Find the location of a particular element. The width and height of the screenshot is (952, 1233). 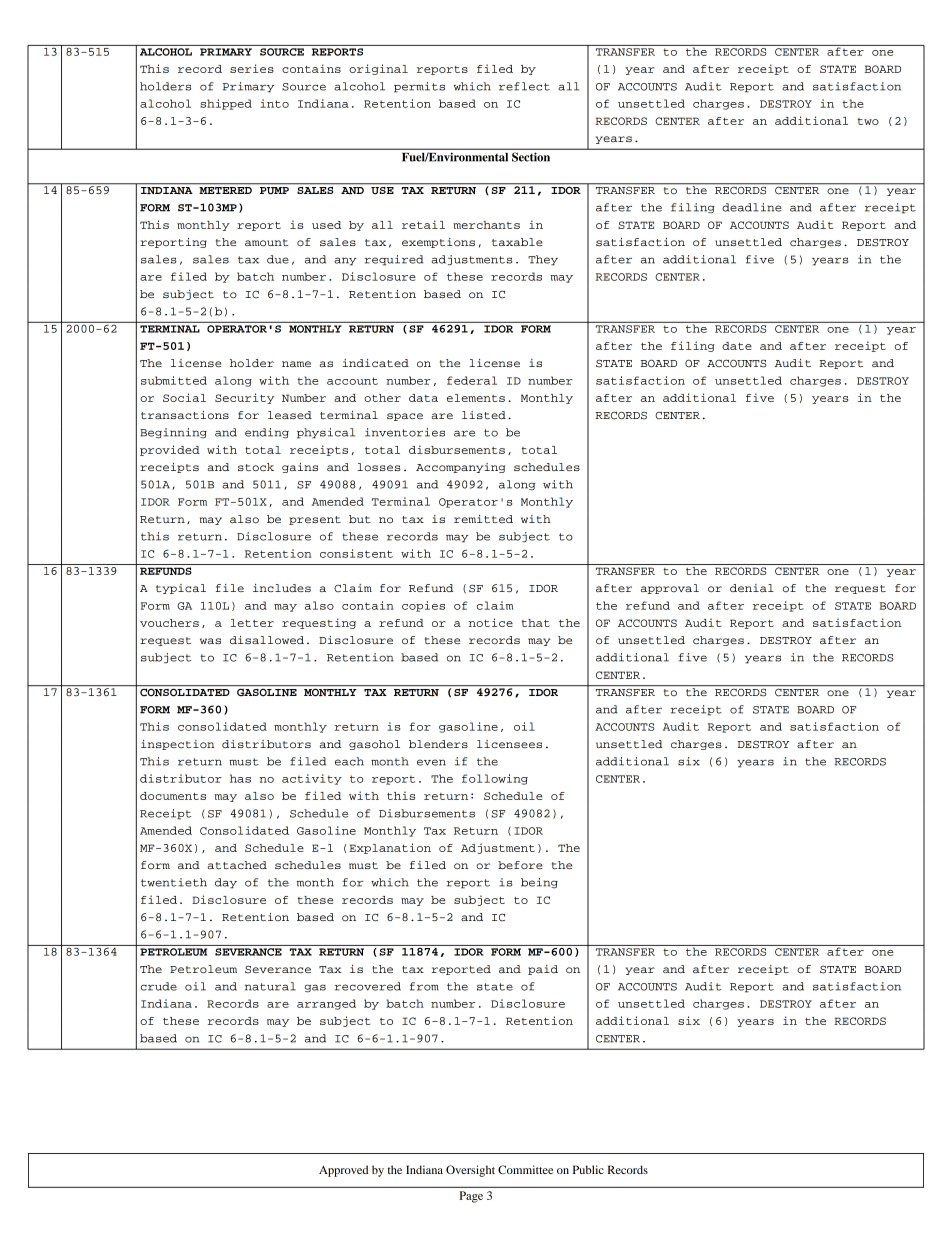

reflect is located at coordinates (524, 86).
